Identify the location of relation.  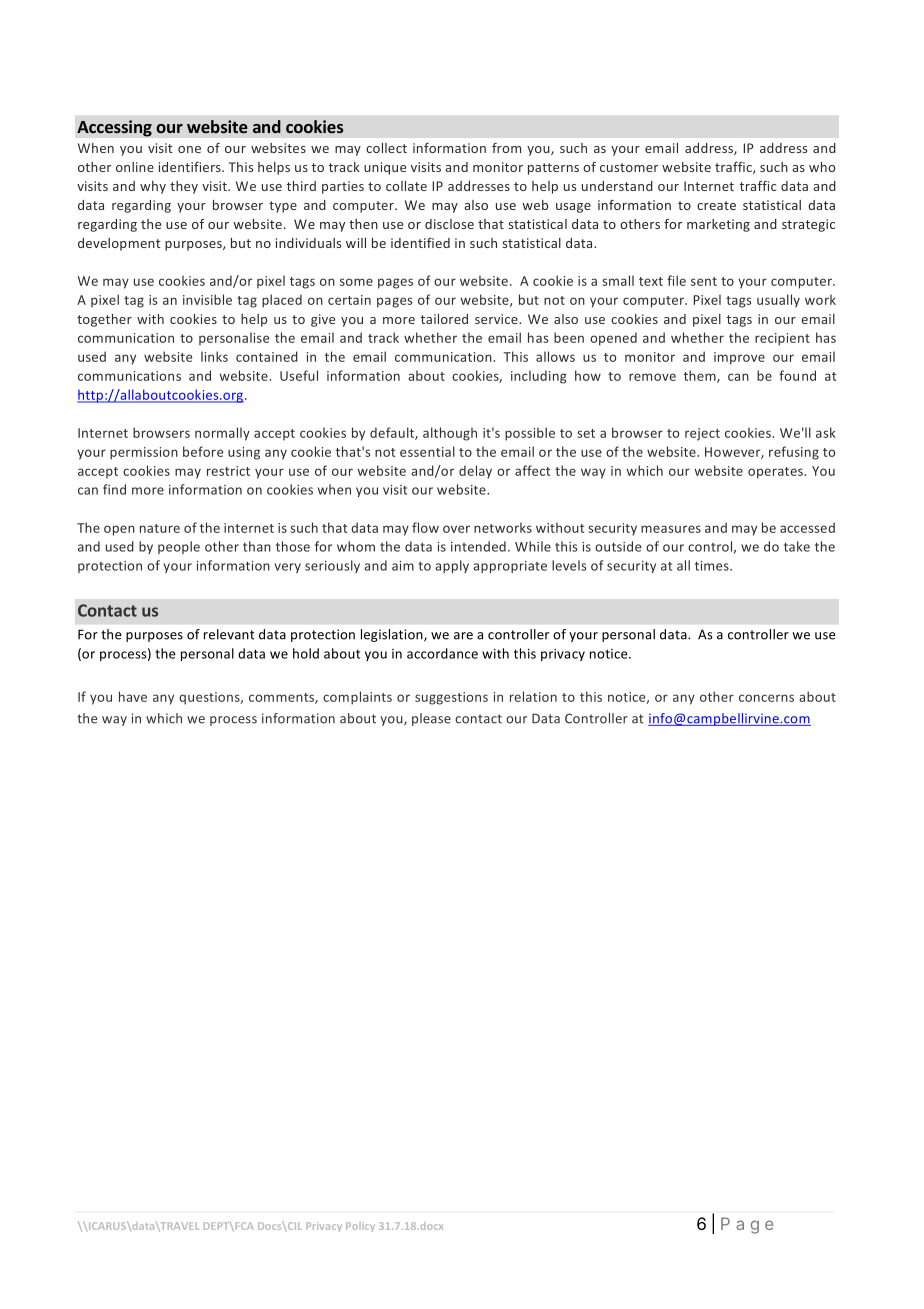
(533, 696).
